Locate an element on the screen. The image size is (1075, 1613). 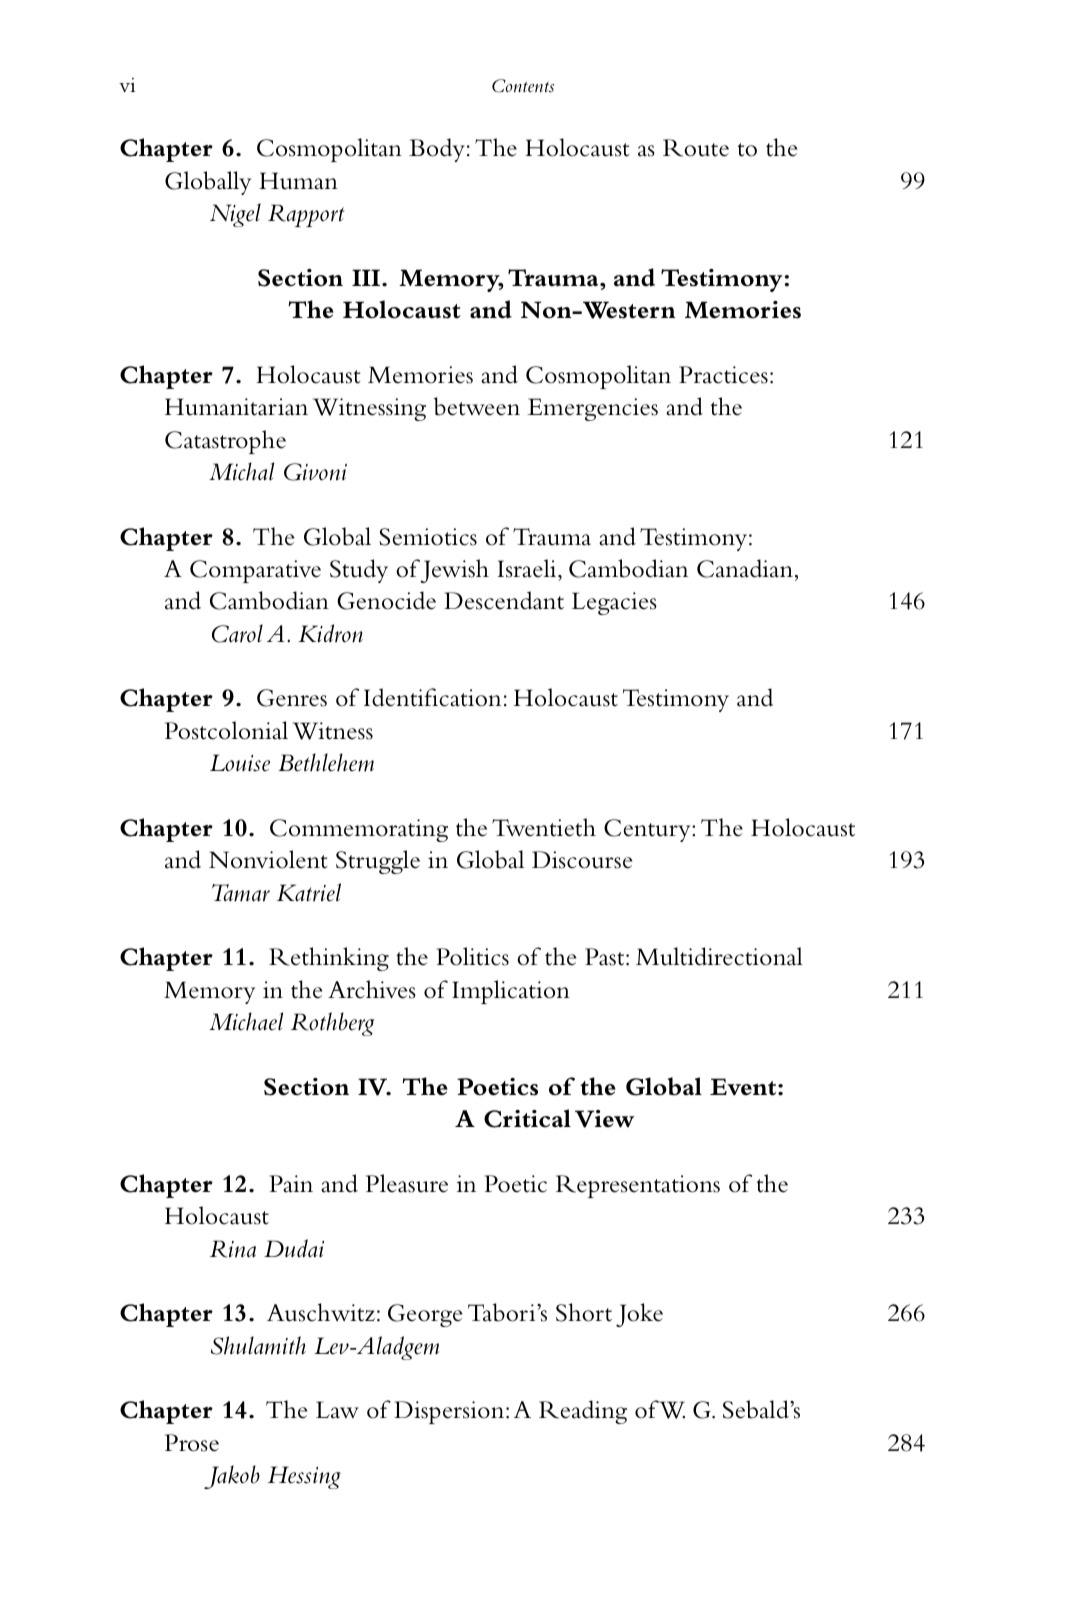
Twentieth is located at coordinates (544, 827).
